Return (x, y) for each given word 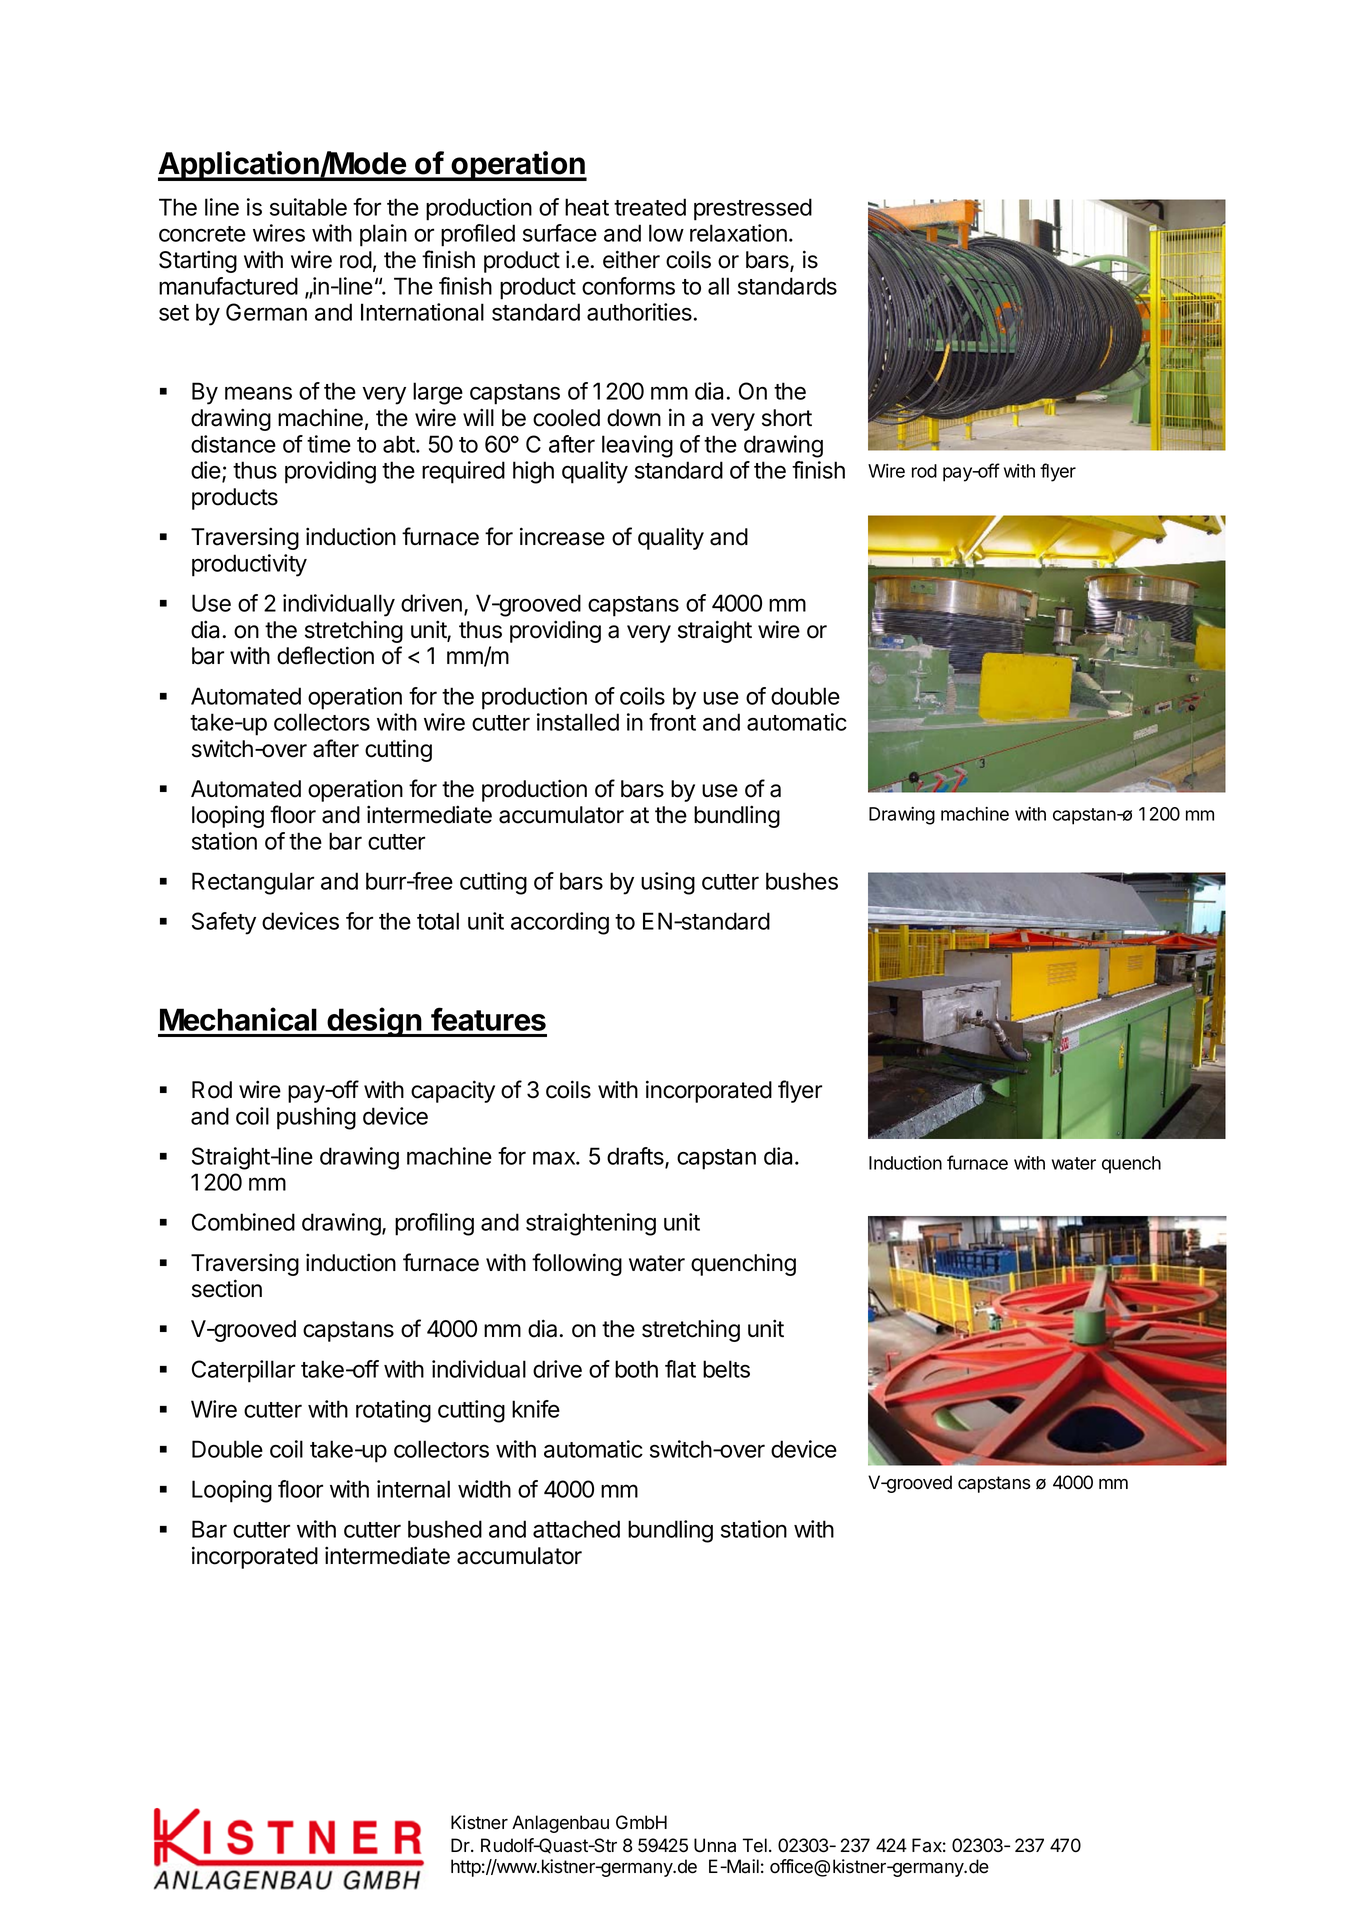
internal (413, 1489)
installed (578, 722)
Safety (224, 923)
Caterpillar (243, 1371)
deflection (325, 655)
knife (536, 1409)
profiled (478, 235)
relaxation (738, 233)
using (668, 883)
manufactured (228, 286)
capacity (453, 1091)
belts (726, 1369)
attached (576, 1529)
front (672, 722)
